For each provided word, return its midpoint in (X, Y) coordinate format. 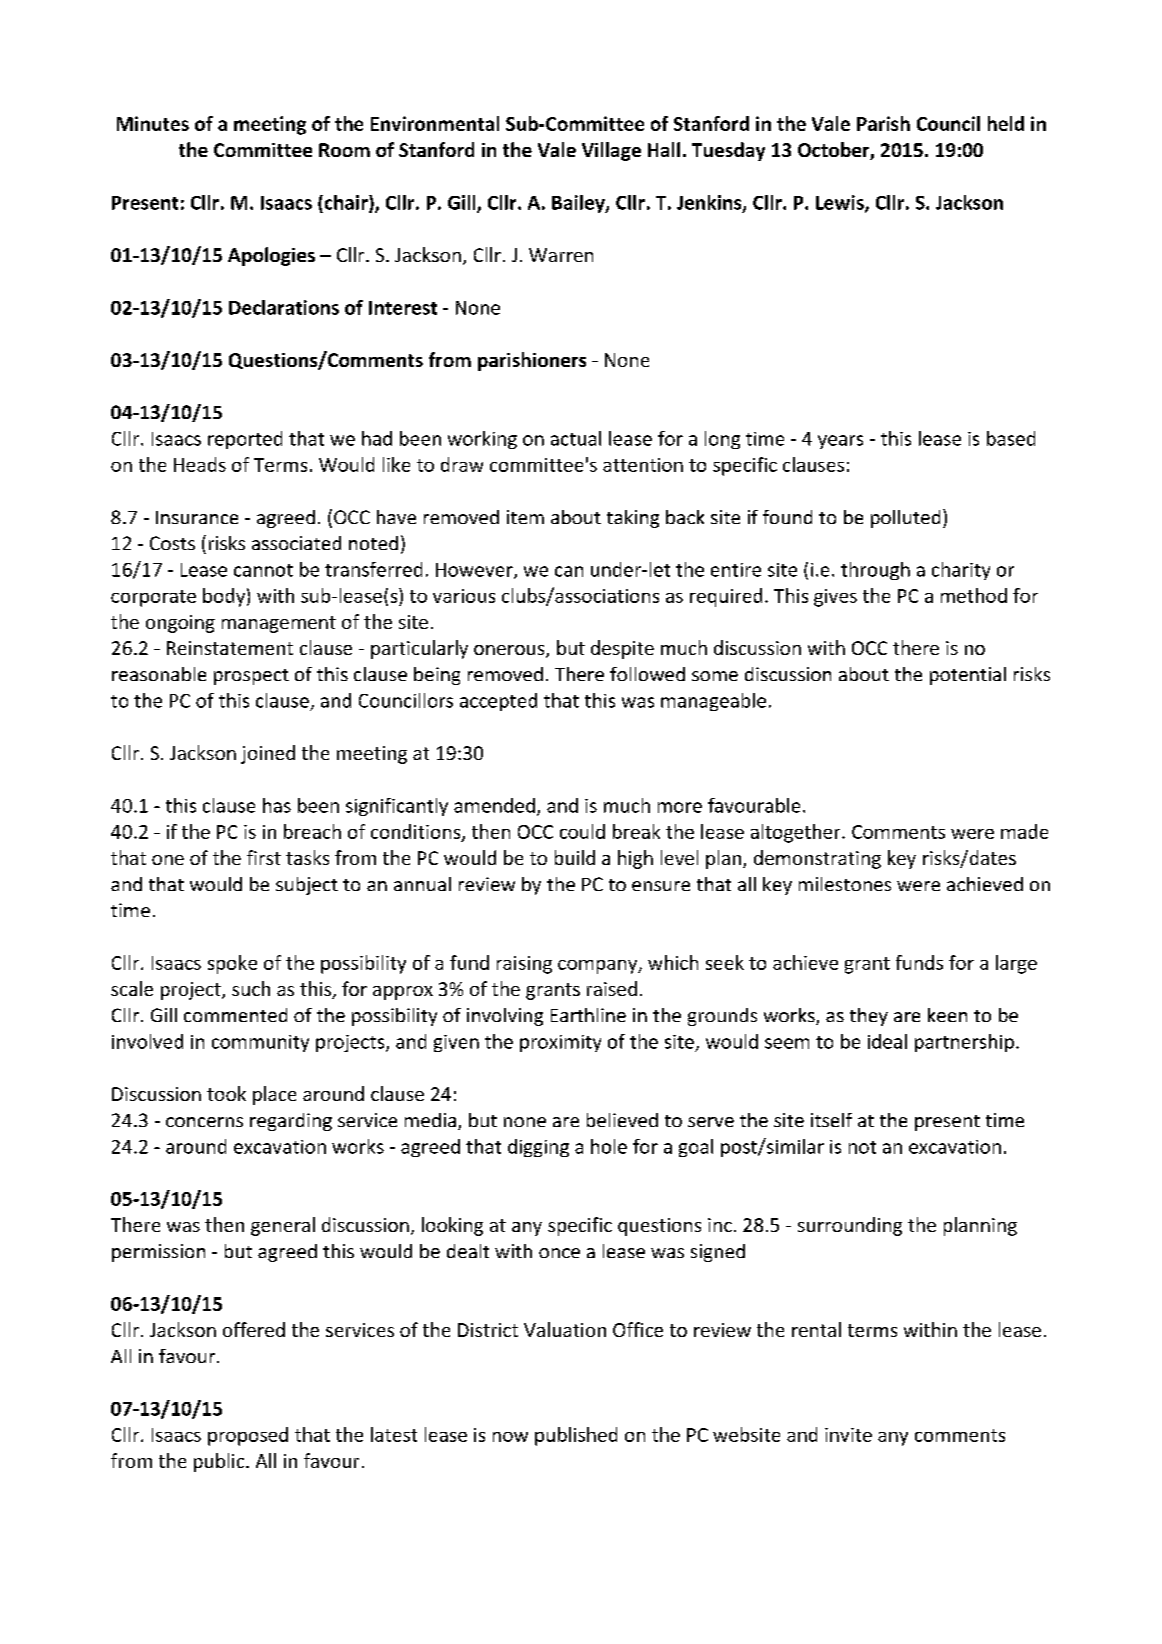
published (576, 1436)
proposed (248, 1436)
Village (611, 151)
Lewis (841, 203)
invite (848, 1435)
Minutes (153, 123)
